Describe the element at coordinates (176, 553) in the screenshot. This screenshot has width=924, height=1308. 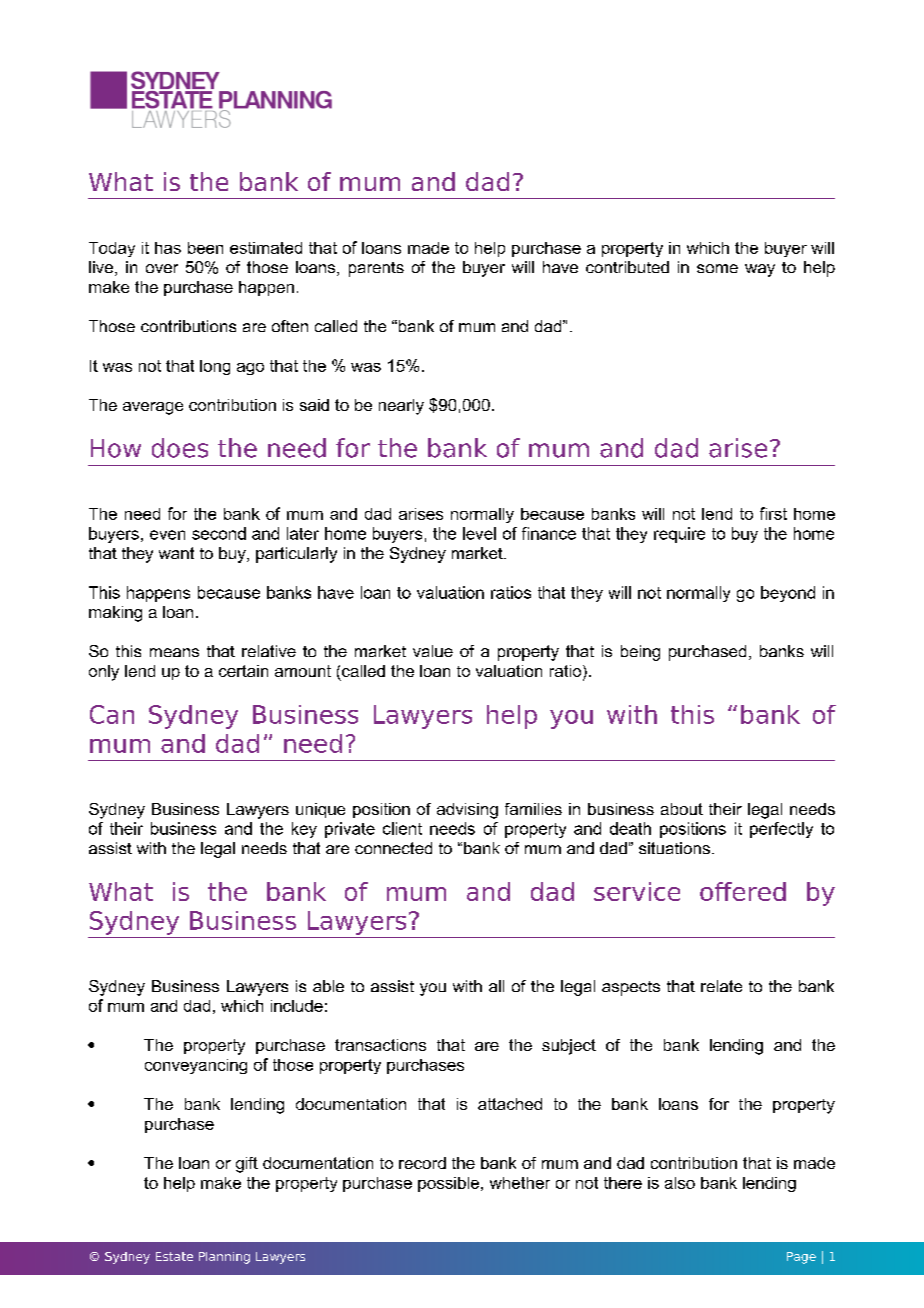
I see `want` at that location.
